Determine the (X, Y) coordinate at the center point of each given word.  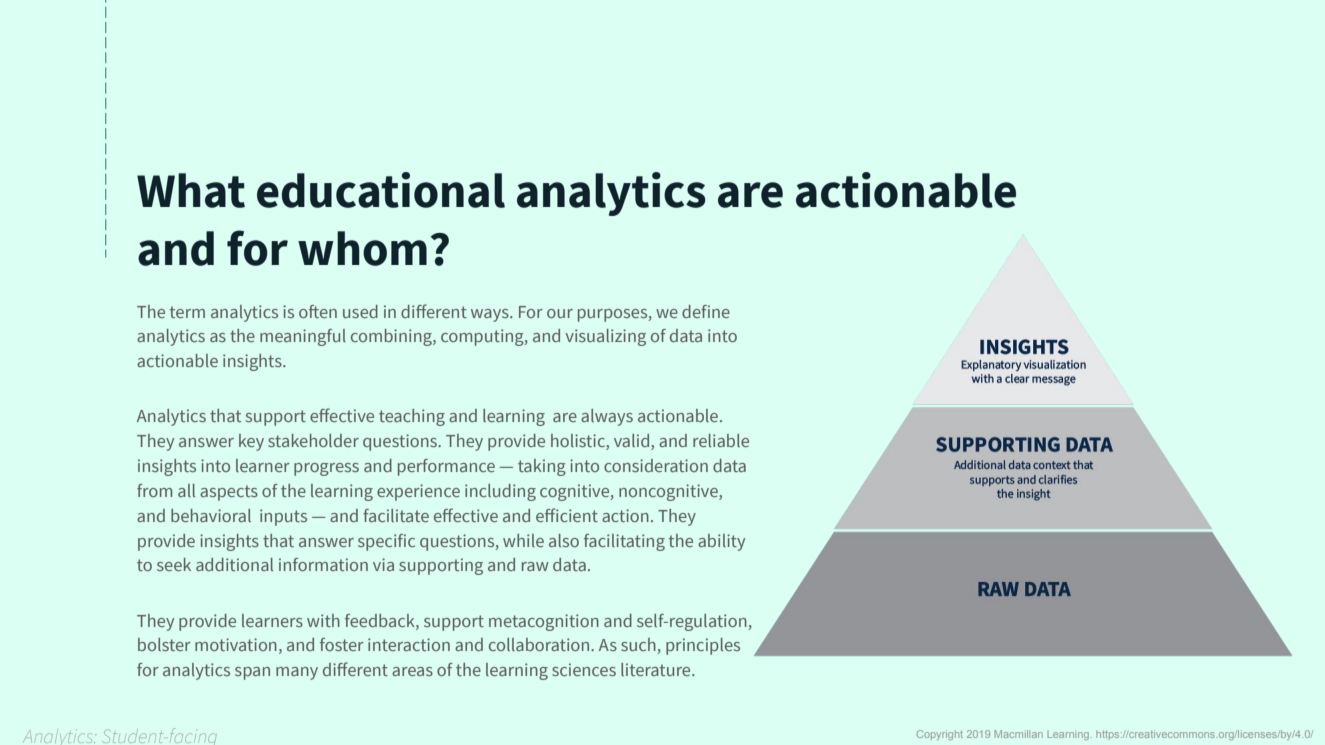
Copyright (940, 735)
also (564, 540)
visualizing (605, 337)
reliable (721, 440)
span (252, 673)
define (706, 311)
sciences (584, 669)
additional (234, 564)
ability (721, 542)
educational (381, 190)
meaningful (303, 337)
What (191, 190)
